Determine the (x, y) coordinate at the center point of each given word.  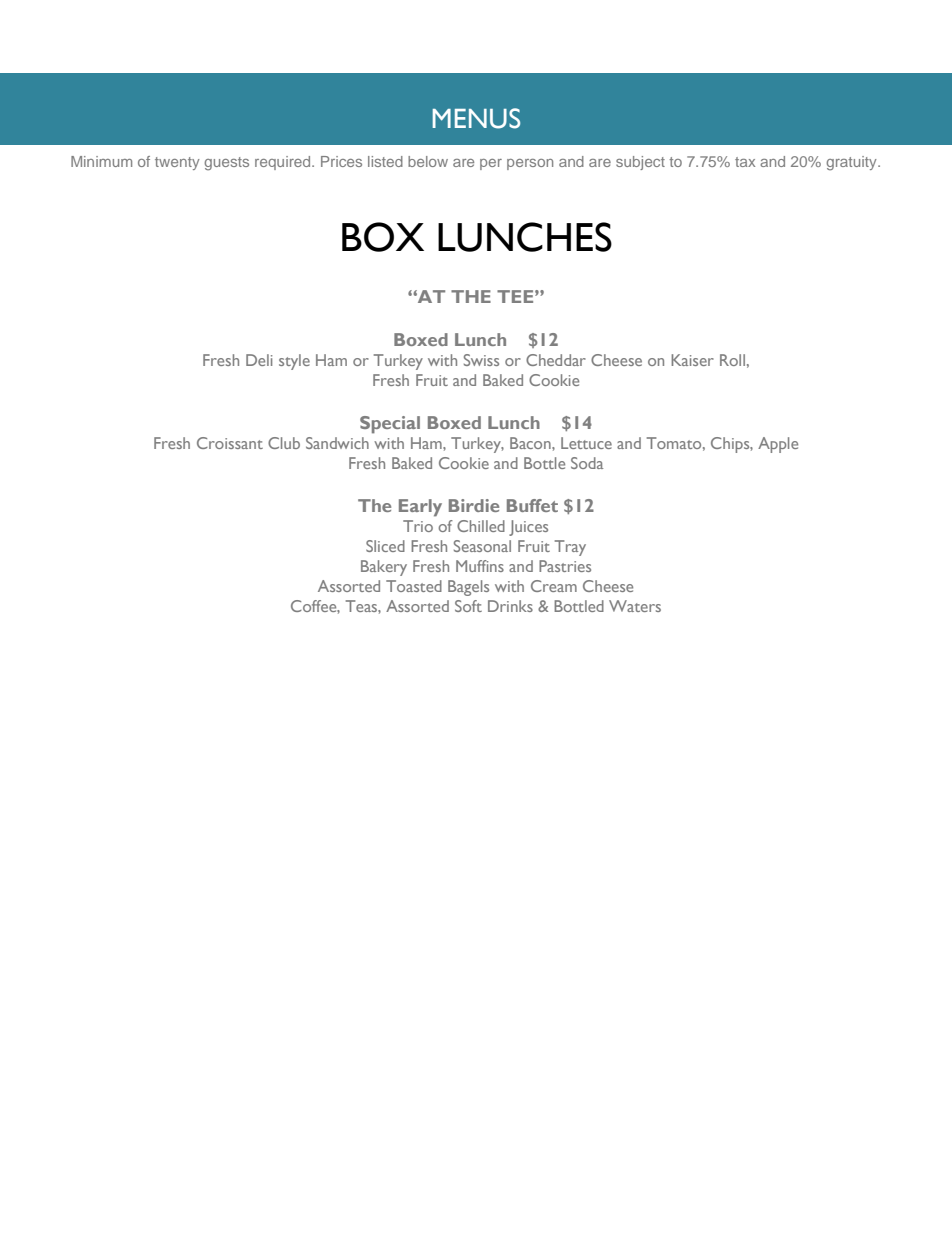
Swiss (481, 360)
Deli (259, 360)
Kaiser (692, 360)
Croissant (230, 443)
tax (745, 162)
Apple (778, 445)
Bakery (384, 568)
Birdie (474, 505)
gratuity (852, 163)
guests (226, 164)
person (530, 164)
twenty (177, 163)
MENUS (476, 118)
